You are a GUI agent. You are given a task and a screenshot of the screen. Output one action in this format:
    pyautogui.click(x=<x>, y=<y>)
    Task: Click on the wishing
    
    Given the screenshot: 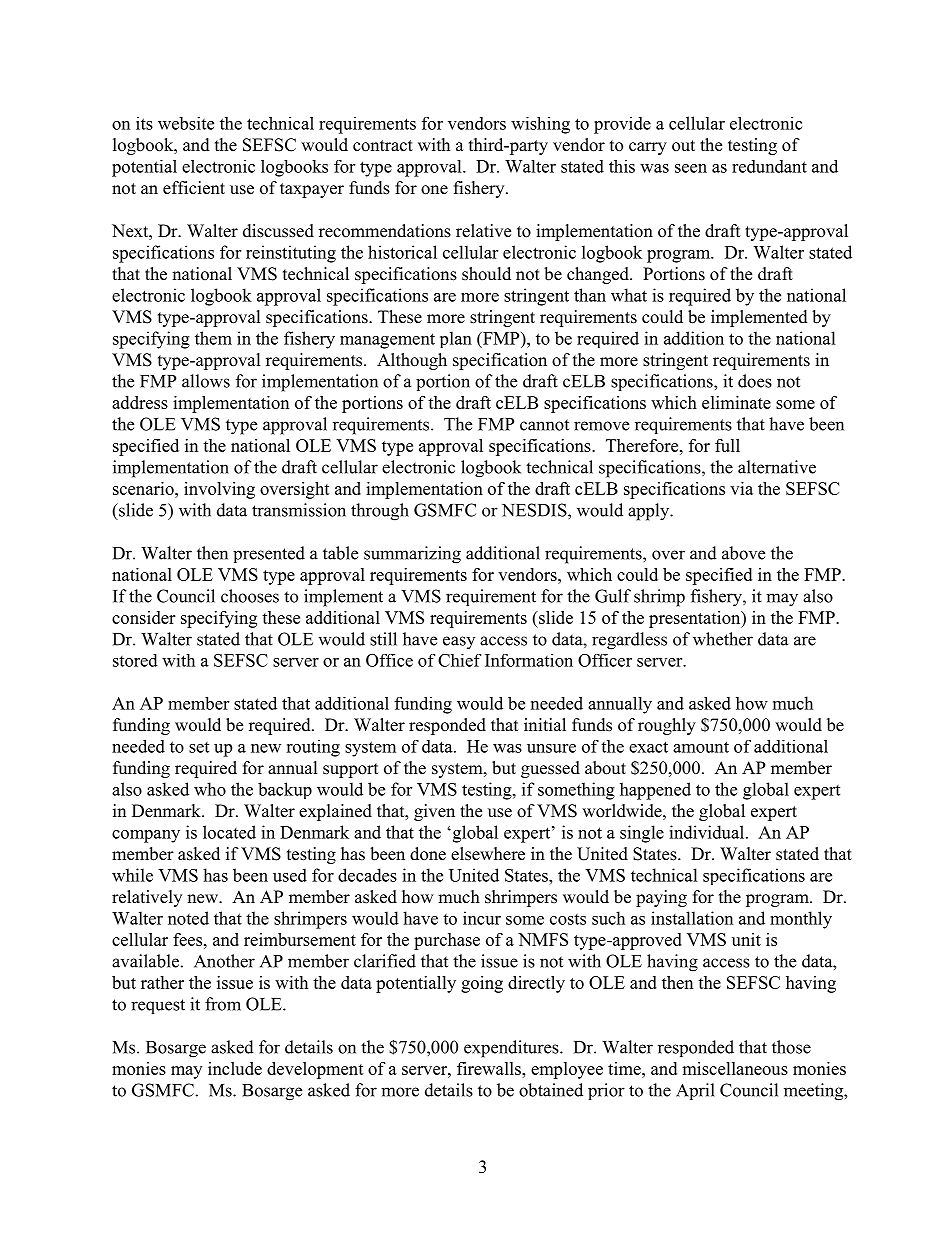 What is the action you would take?
    pyautogui.click(x=540, y=125)
